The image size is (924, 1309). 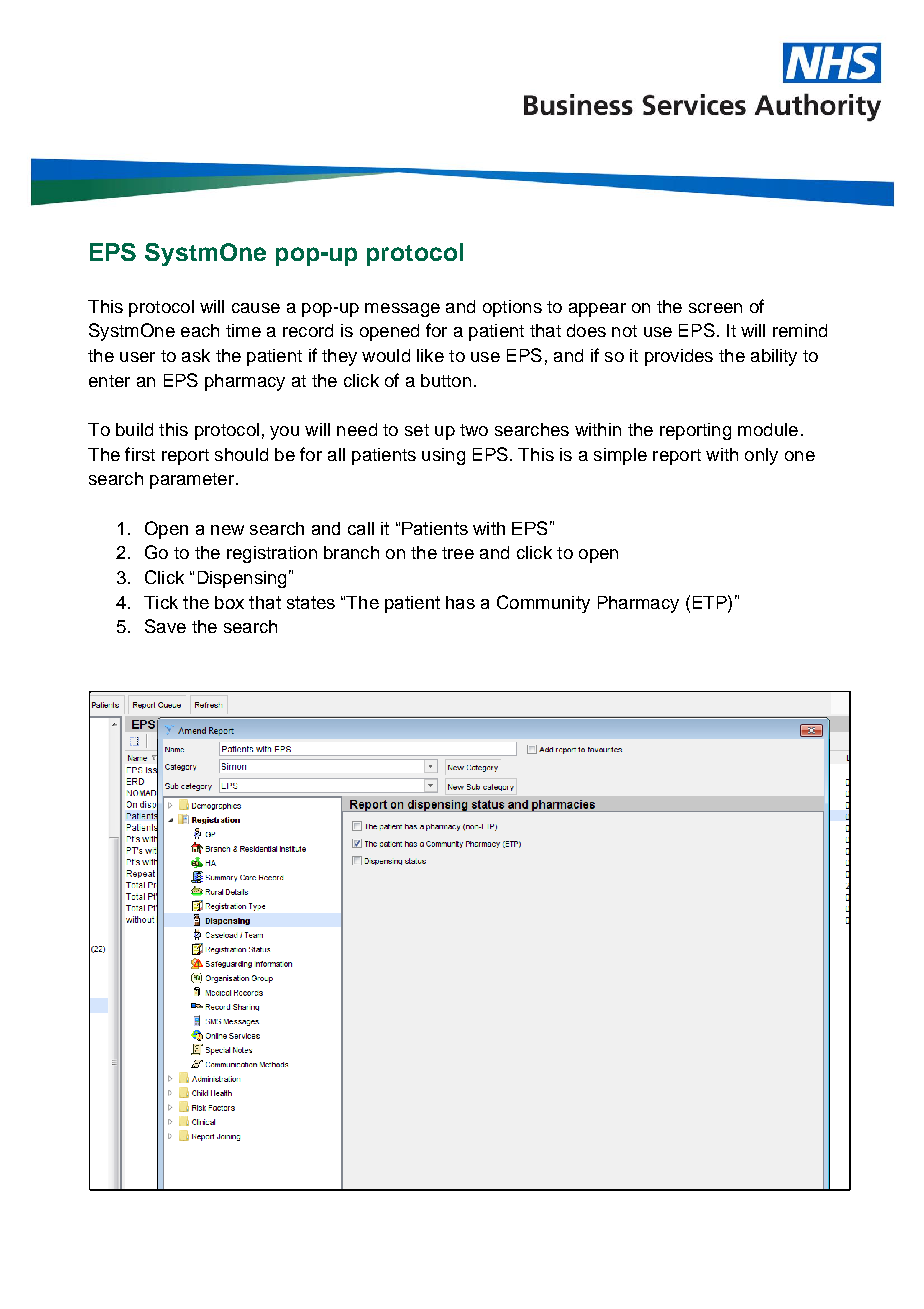 I want to click on Save, so click(x=165, y=626).
